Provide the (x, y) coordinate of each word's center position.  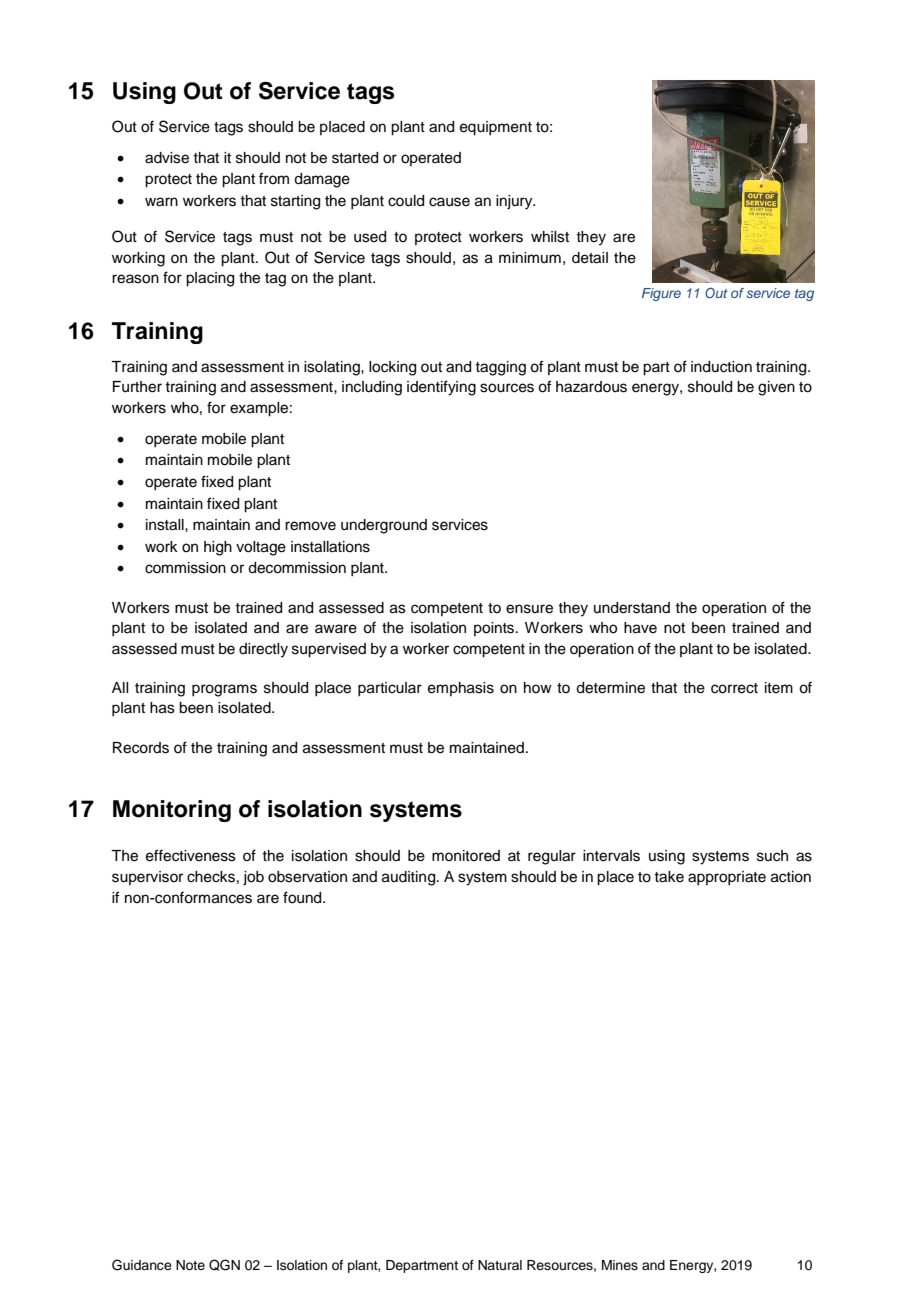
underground (384, 526)
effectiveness (191, 855)
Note (190, 1265)
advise (167, 158)
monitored (466, 856)
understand (632, 608)
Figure (661, 294)
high (218, 548)
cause (449, 202)
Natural (500, 1265)
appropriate (727, 878)
